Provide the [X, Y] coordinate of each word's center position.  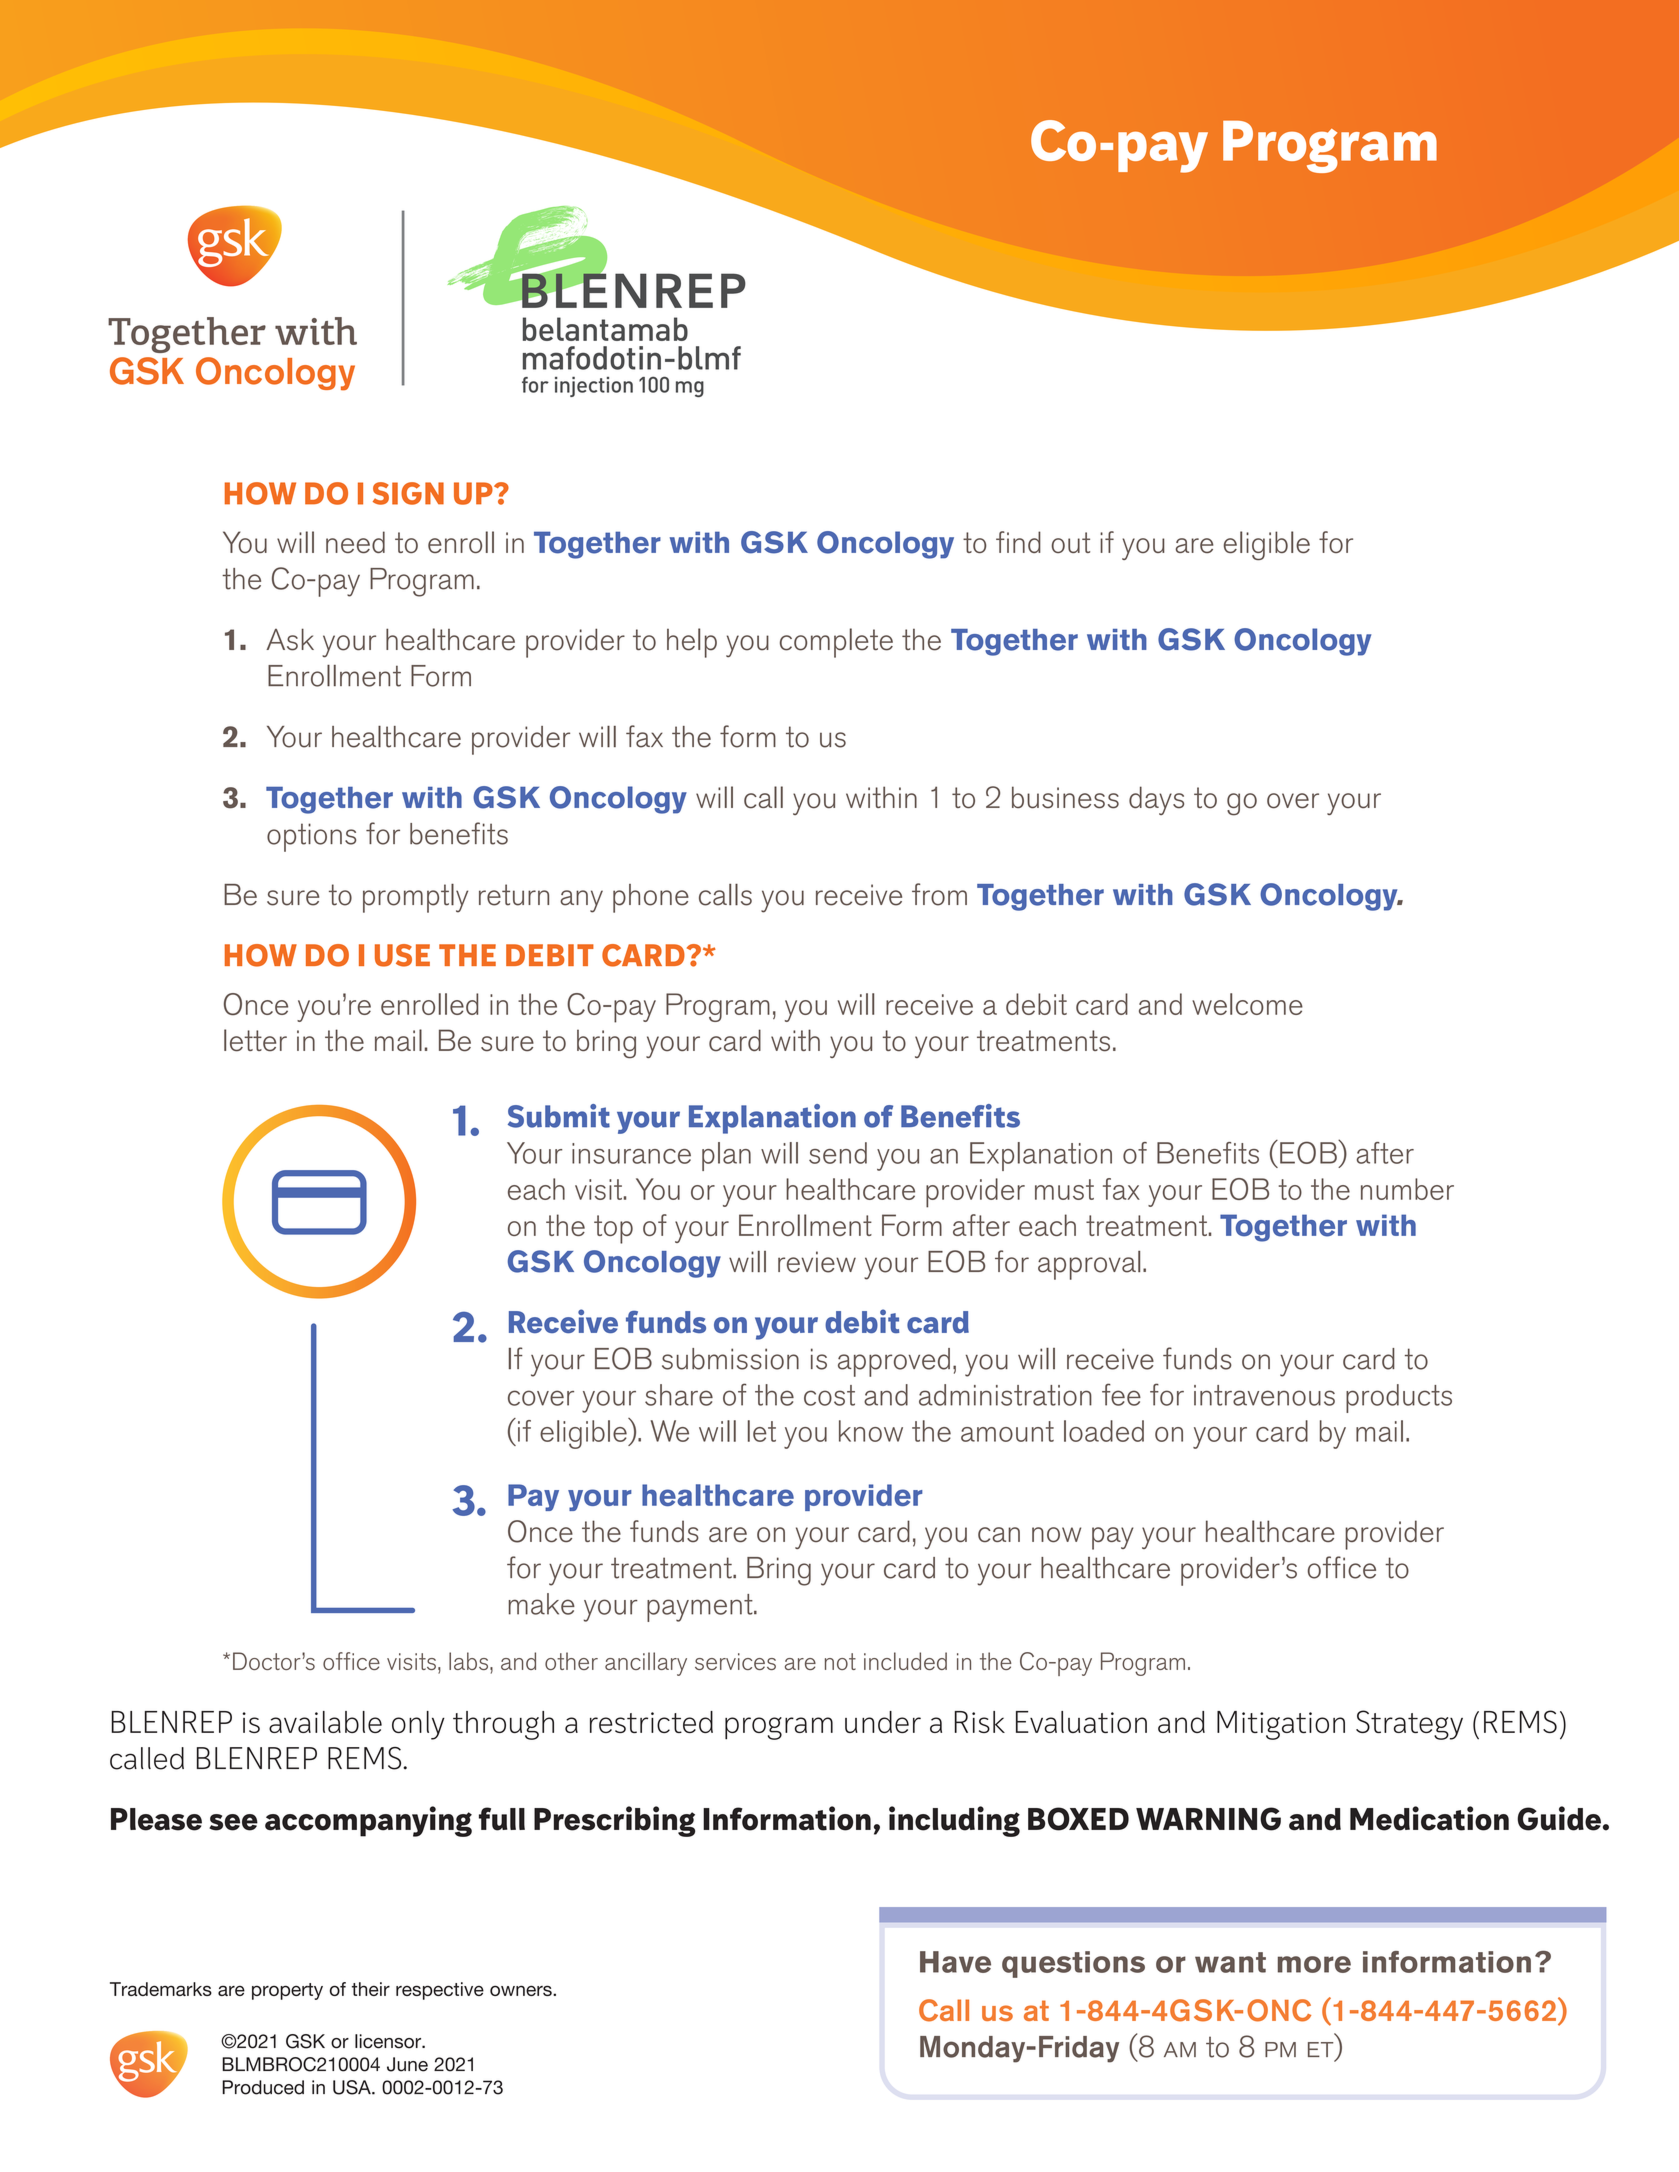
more [1314, 1964]
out [1070, 542]
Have [955, 1962]
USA [353, 2087]
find [1018, 542]
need [355, 542]
